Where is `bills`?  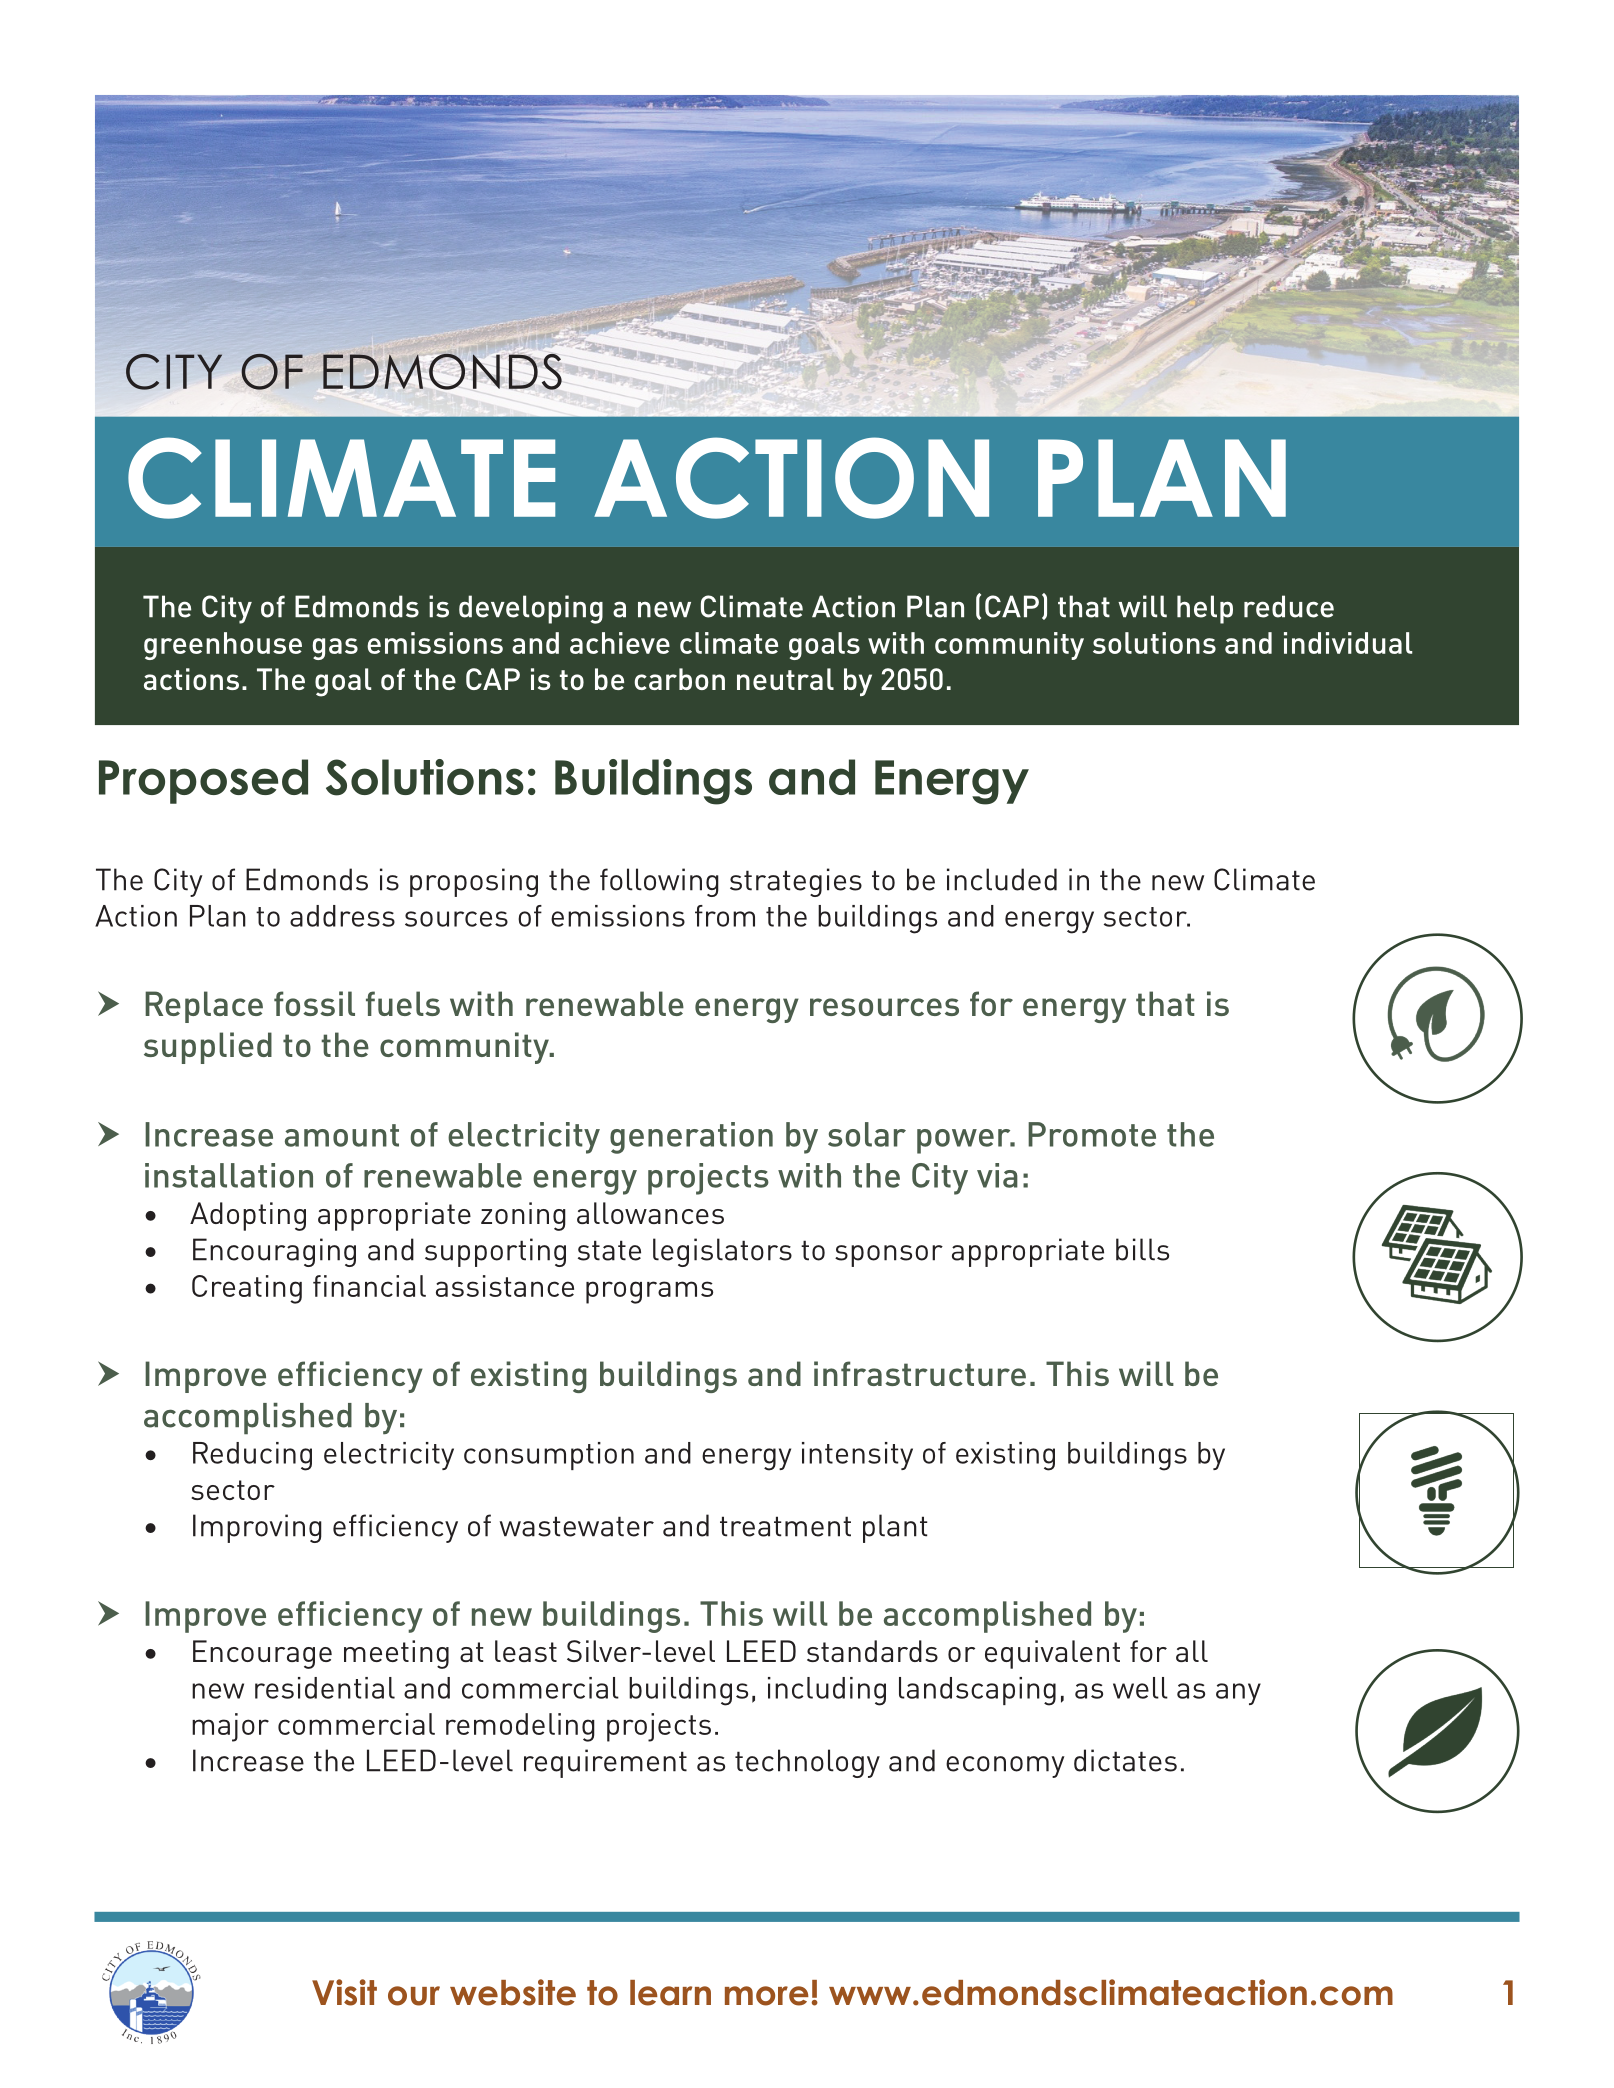 bills is located at coordinates (1142, 1249).
